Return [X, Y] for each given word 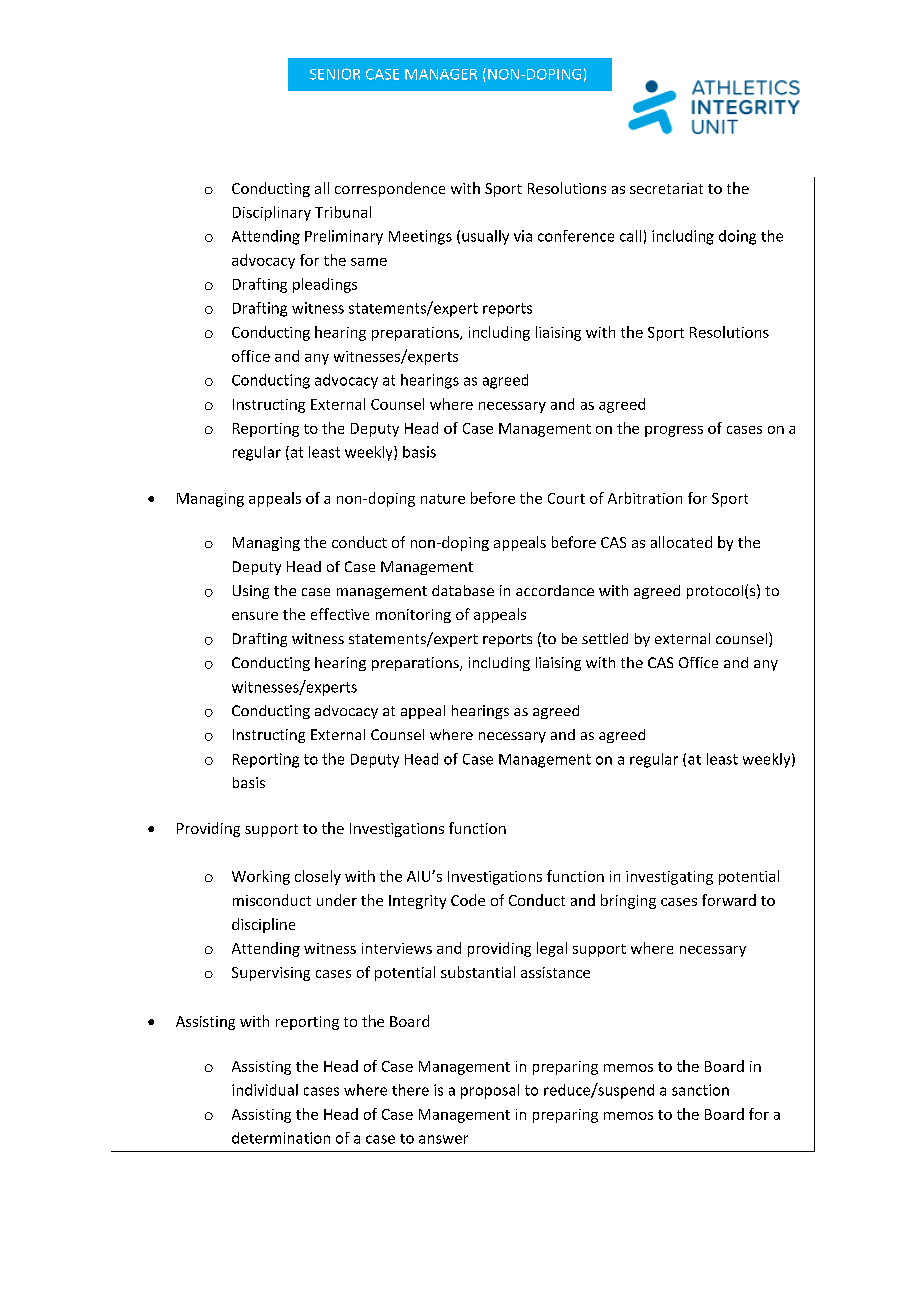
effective [340, 614]
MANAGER [441, 74]
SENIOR [335, 74]
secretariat [666, 188]
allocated [681, 542]
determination [281, 1138]
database [463, 590]
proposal [490, 1091]
